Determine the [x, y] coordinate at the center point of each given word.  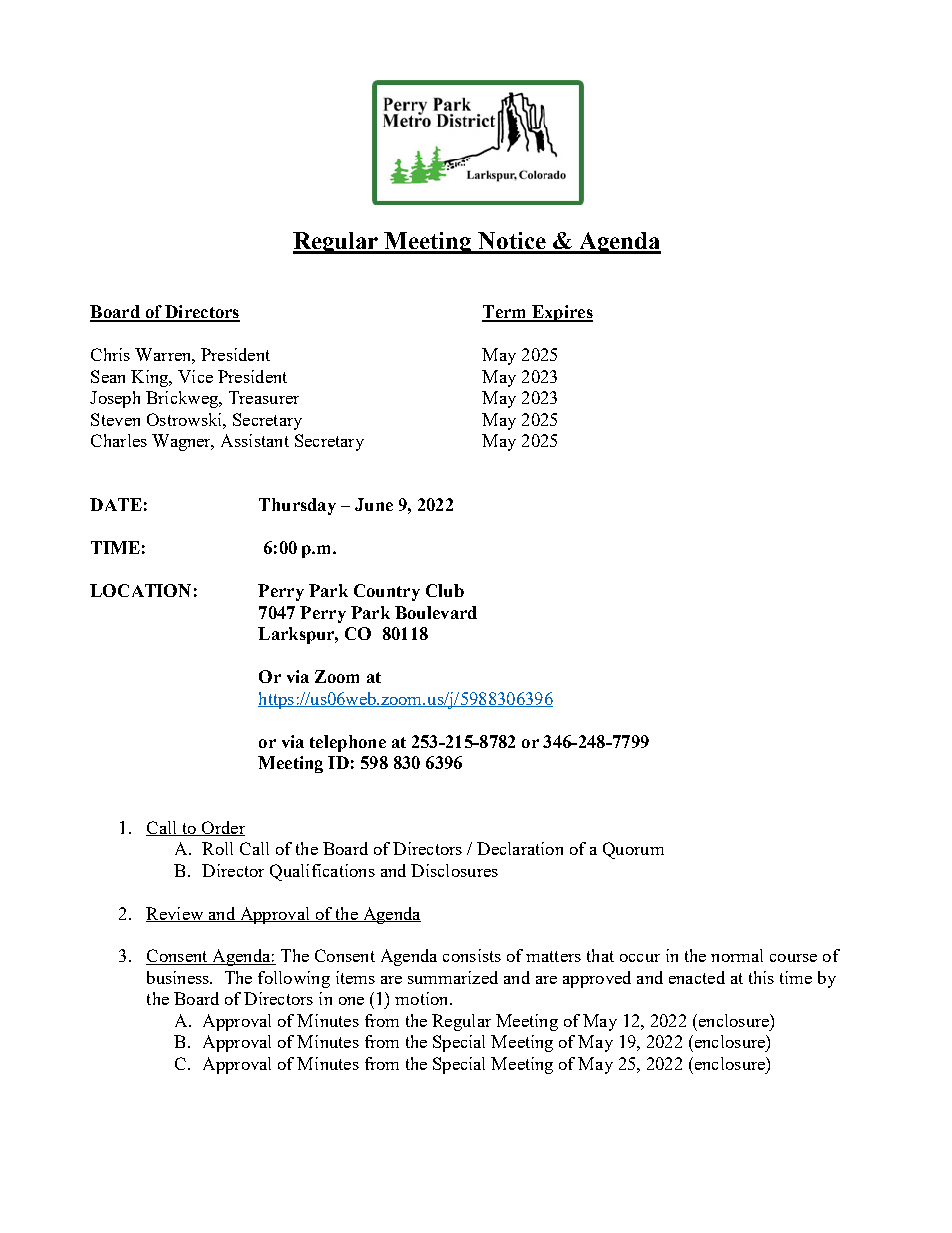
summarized [453, 977]
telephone [348, 743]
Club [445, 590]
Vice [195, 376]
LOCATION [140, 590]
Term [505, 313]
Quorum [633, 850]
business [179, 977]
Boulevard [436, 612]
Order [222, 828]
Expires [561, 313]
